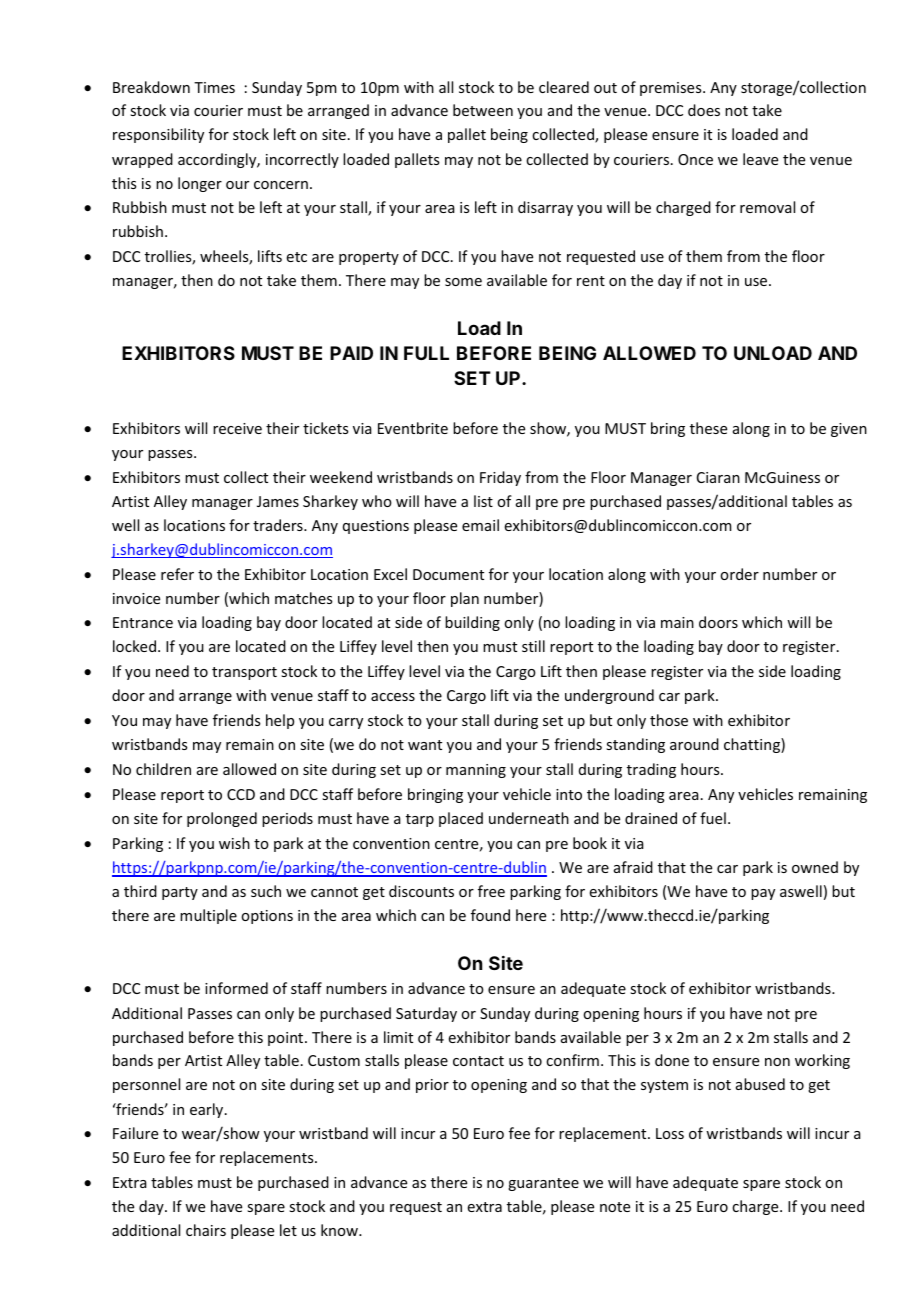 This screenshot has width=924, height=1308. Describe the element at coordinates (214, 87) in the screenshot. I see `Times` at that location.
